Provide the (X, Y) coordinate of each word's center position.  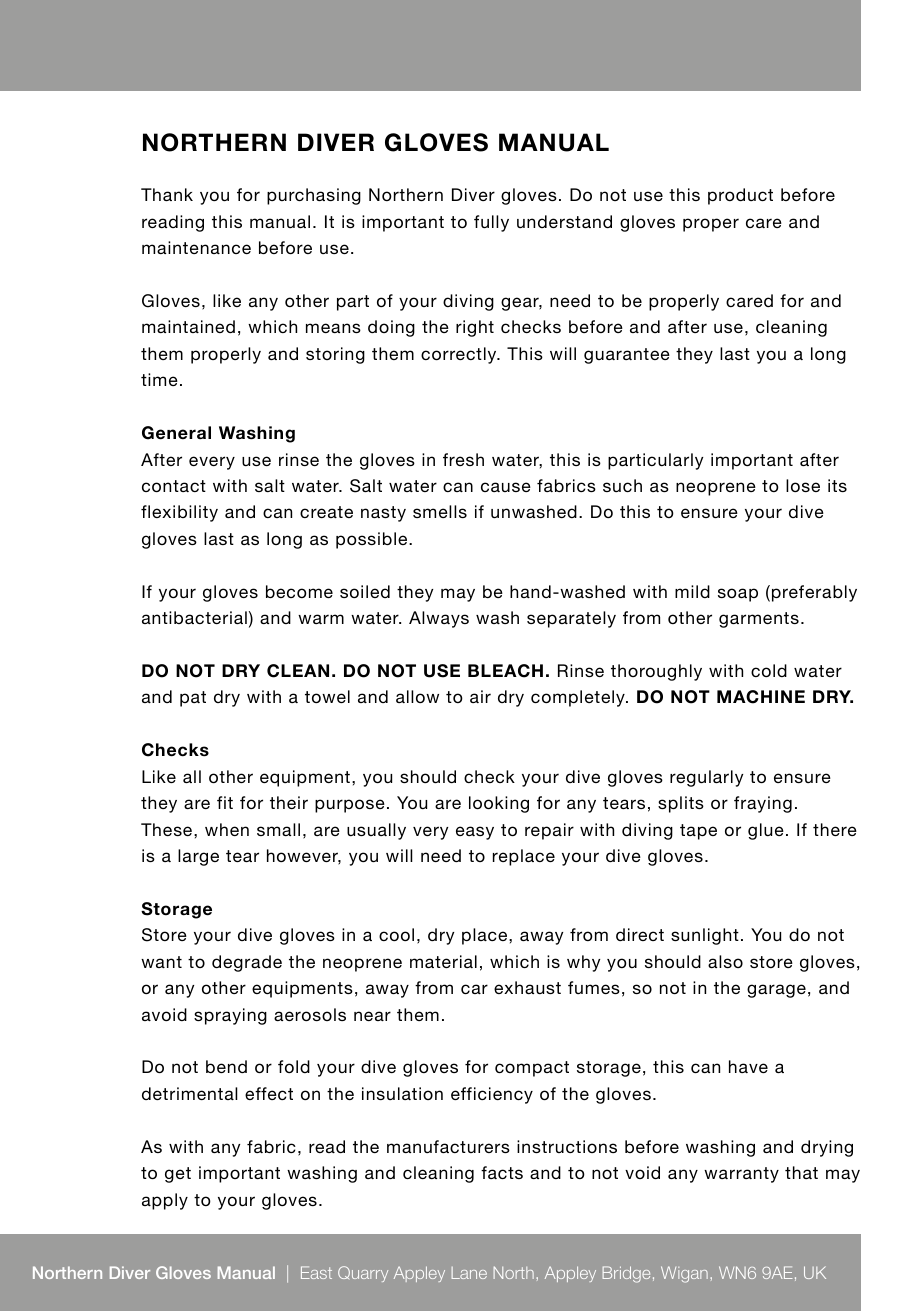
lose (803, 485)
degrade (247, 963)
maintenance (196, 247)
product (740, 196)
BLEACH (505, 671)
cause (506, 487)
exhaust (527, 987)
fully (491, 223)
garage (776, 991)
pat (193, 699)
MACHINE (761, 697)
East (316, 1272)
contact (174, 486)
